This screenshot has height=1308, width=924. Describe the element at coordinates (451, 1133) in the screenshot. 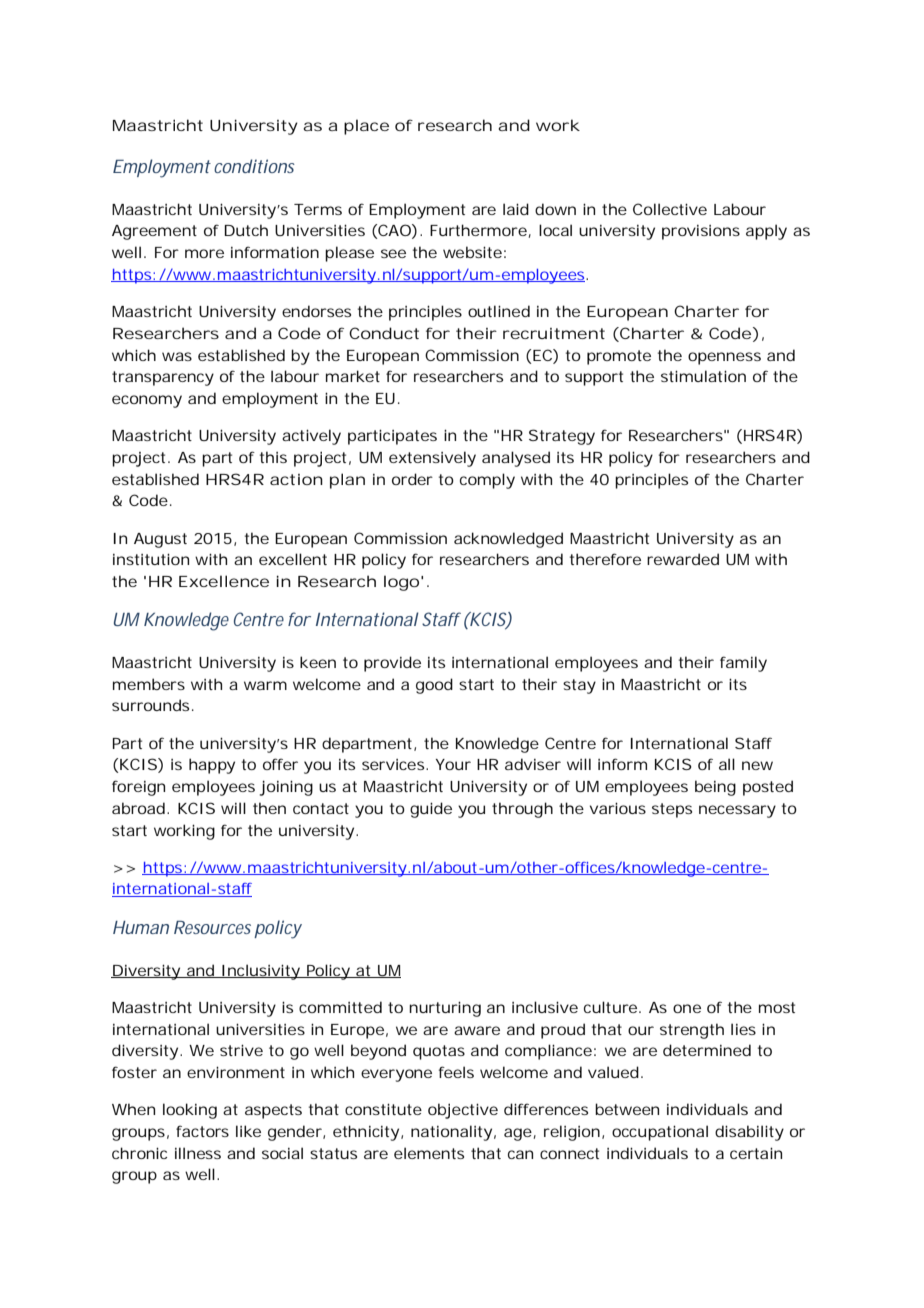

I see `nationality` at that location.
